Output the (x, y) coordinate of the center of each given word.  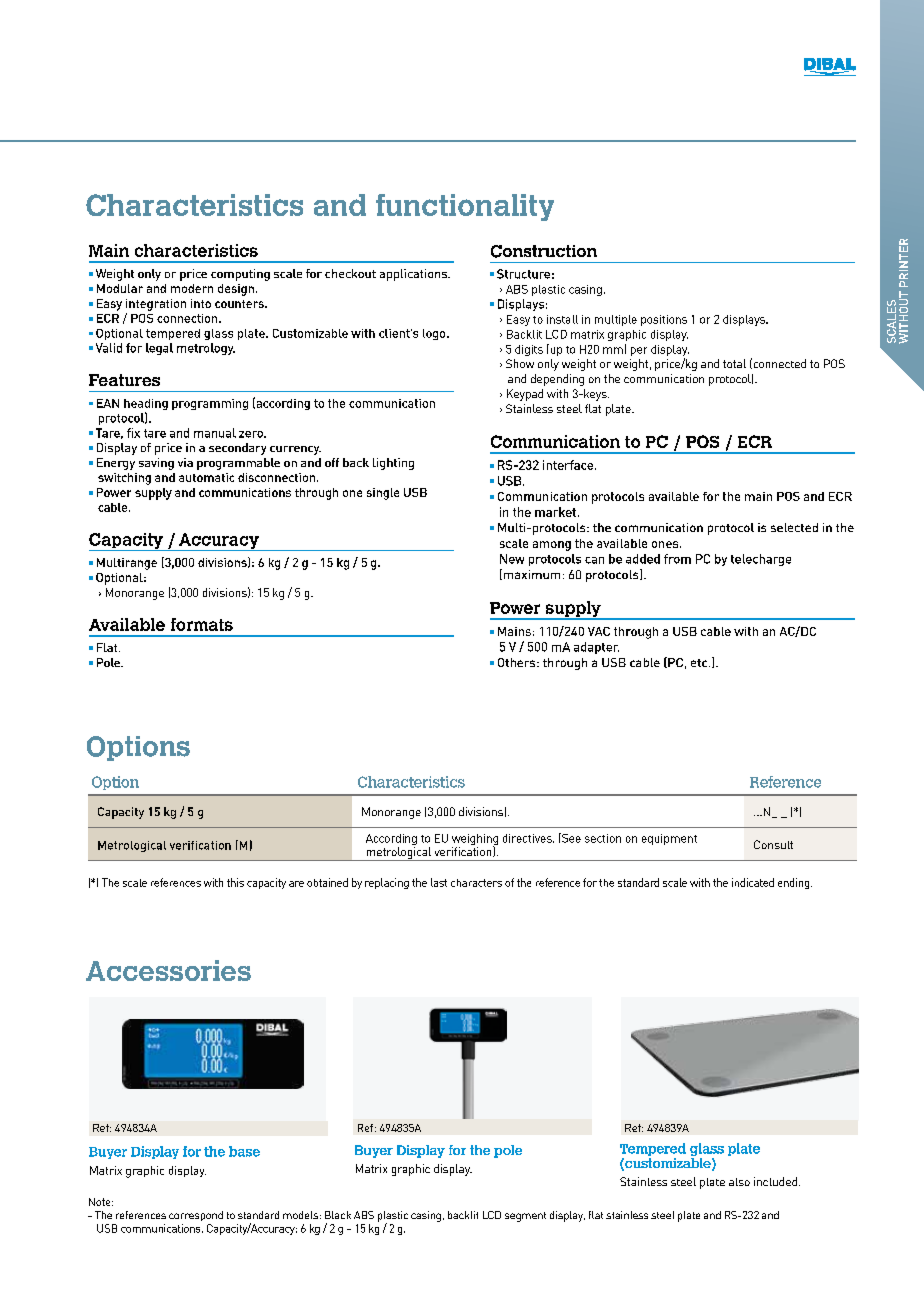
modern (192, 288)
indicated (753, 882)
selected (794, 527)
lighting (393, 464)
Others (518, 662)
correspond (196, 1216)
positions (664, 320)
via (185, 462)
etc (700, 663)
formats (202, 624)
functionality (465, 207)
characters (476, 883)
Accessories (168, 970)
